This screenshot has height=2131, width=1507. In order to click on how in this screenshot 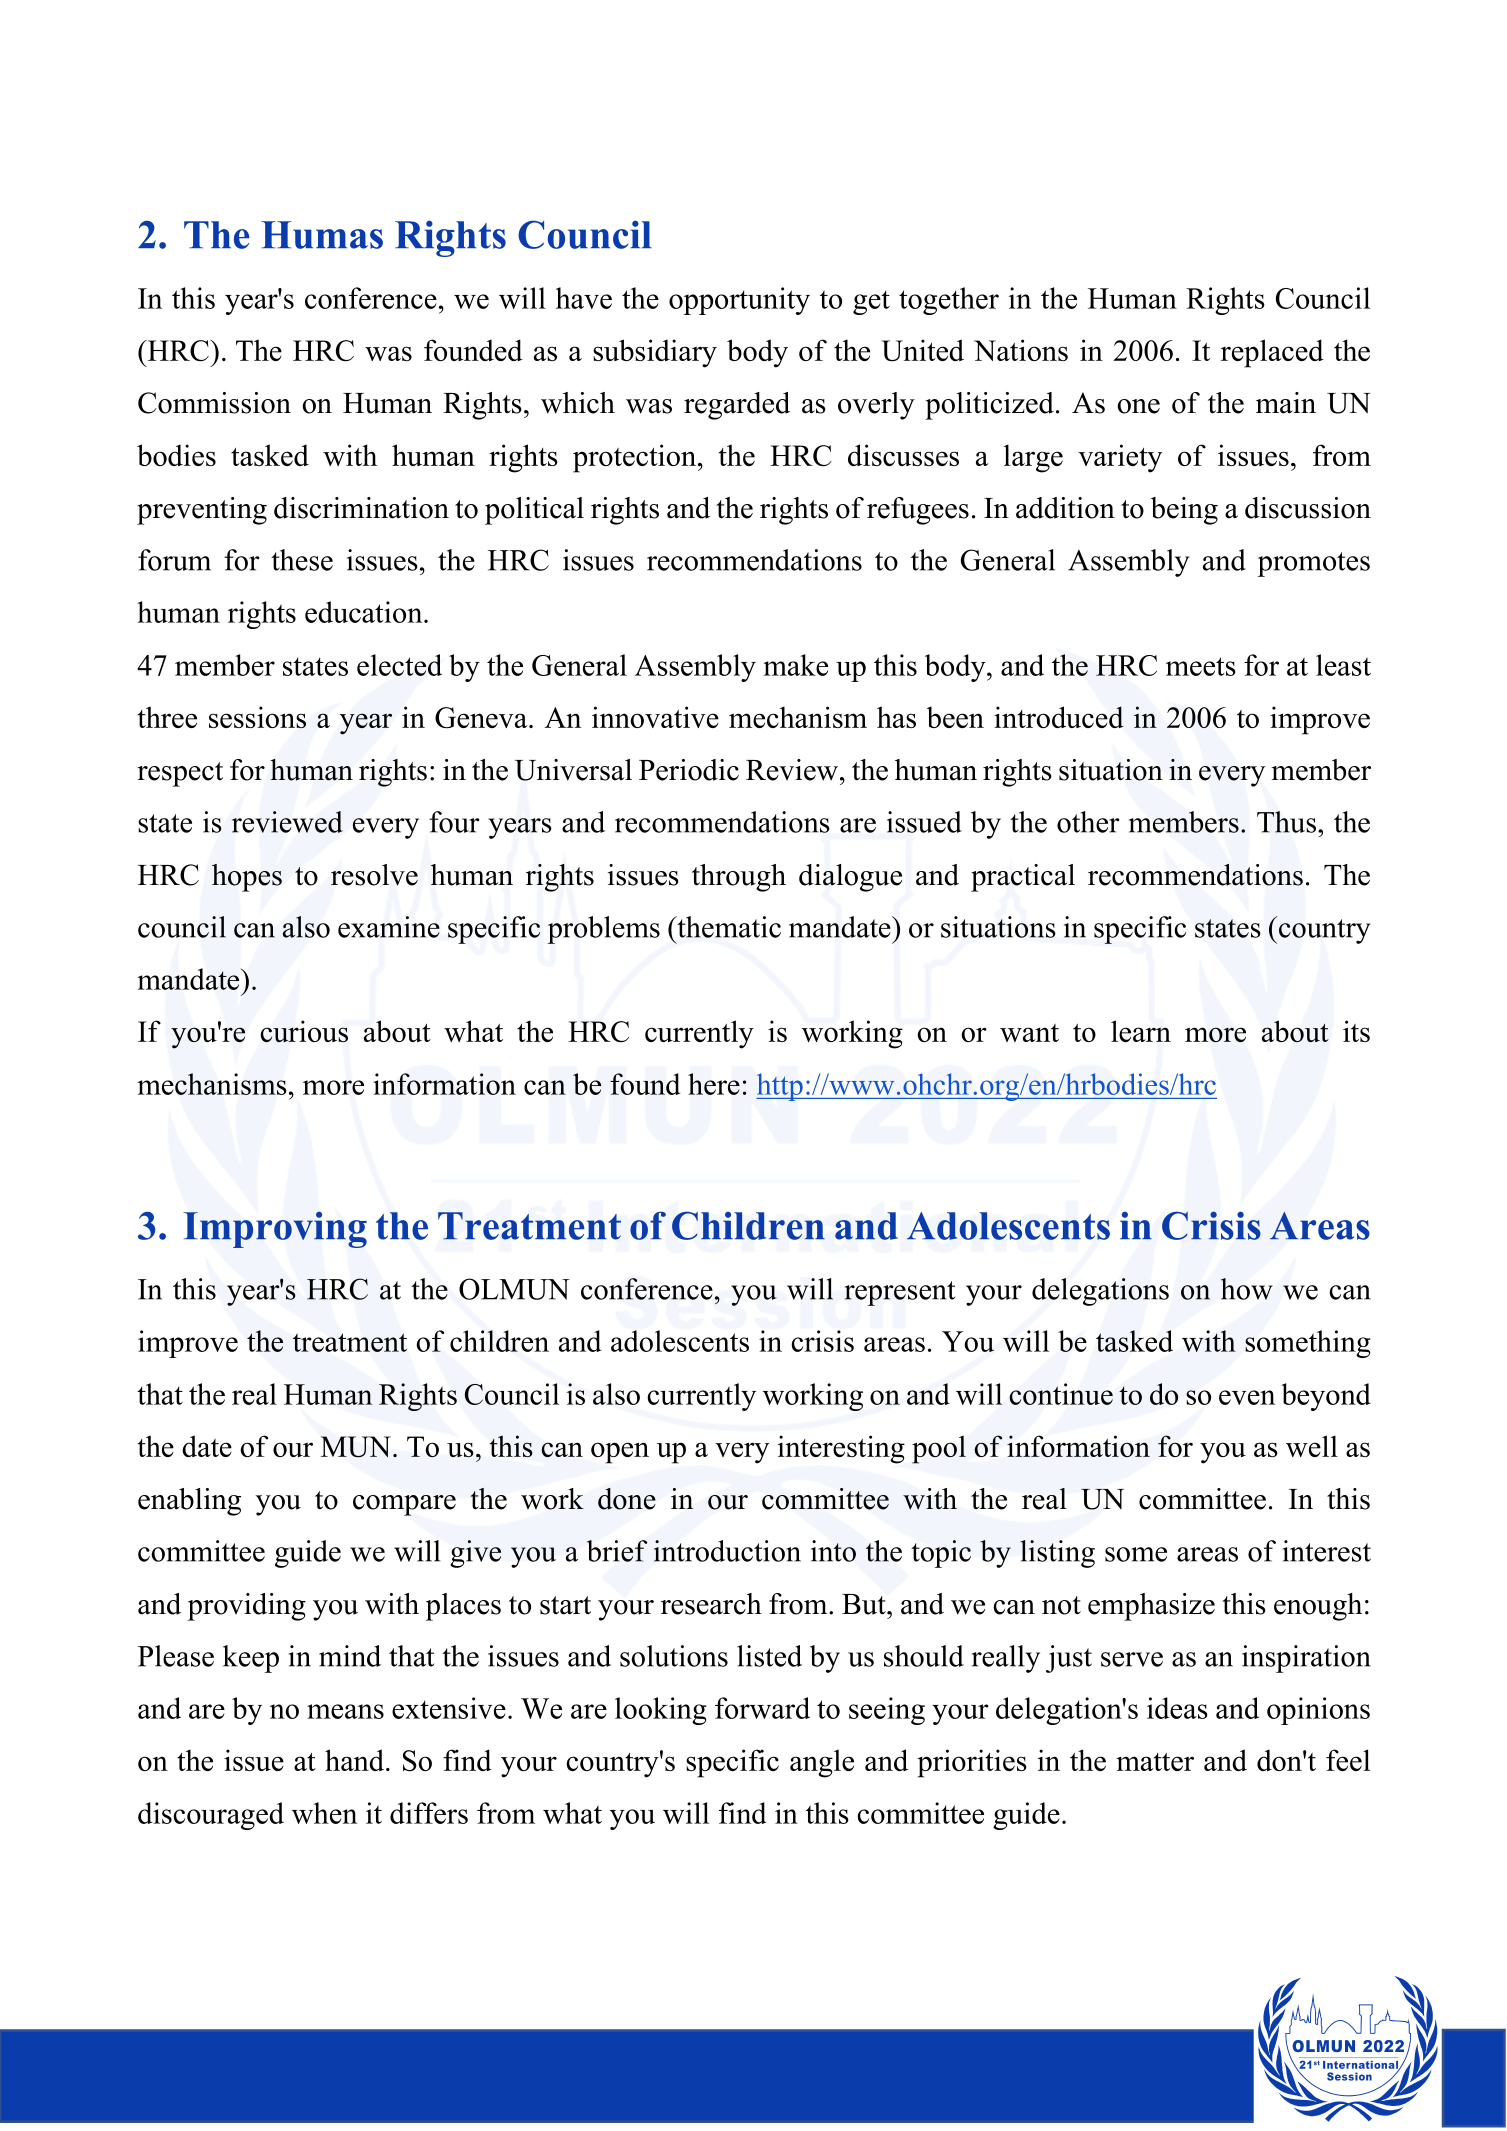, I will do `click(1247, 1289)`.
